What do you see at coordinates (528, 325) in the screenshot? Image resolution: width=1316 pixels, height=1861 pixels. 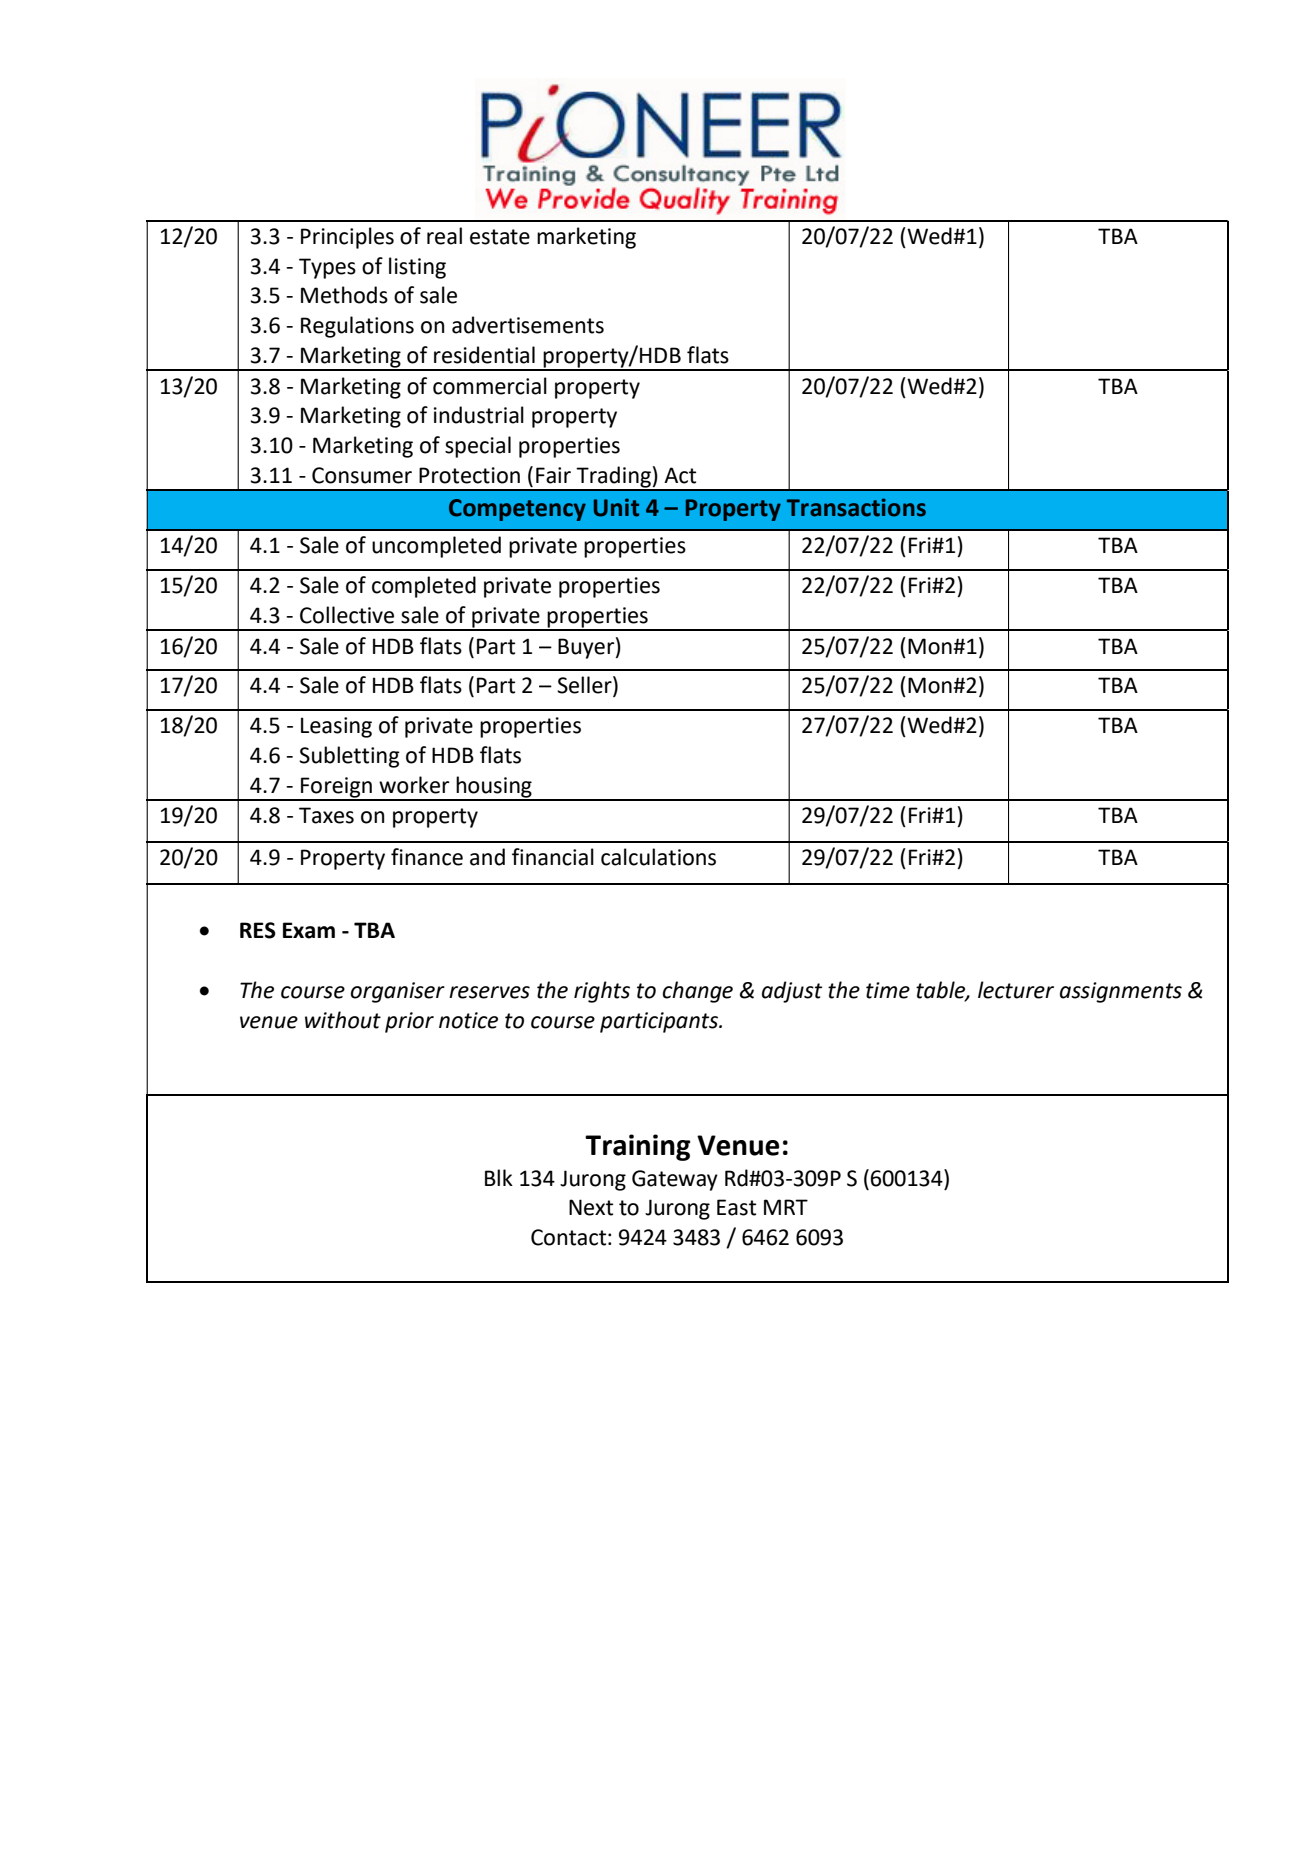 I see `advertisements` at bounding box center [528, 325].
